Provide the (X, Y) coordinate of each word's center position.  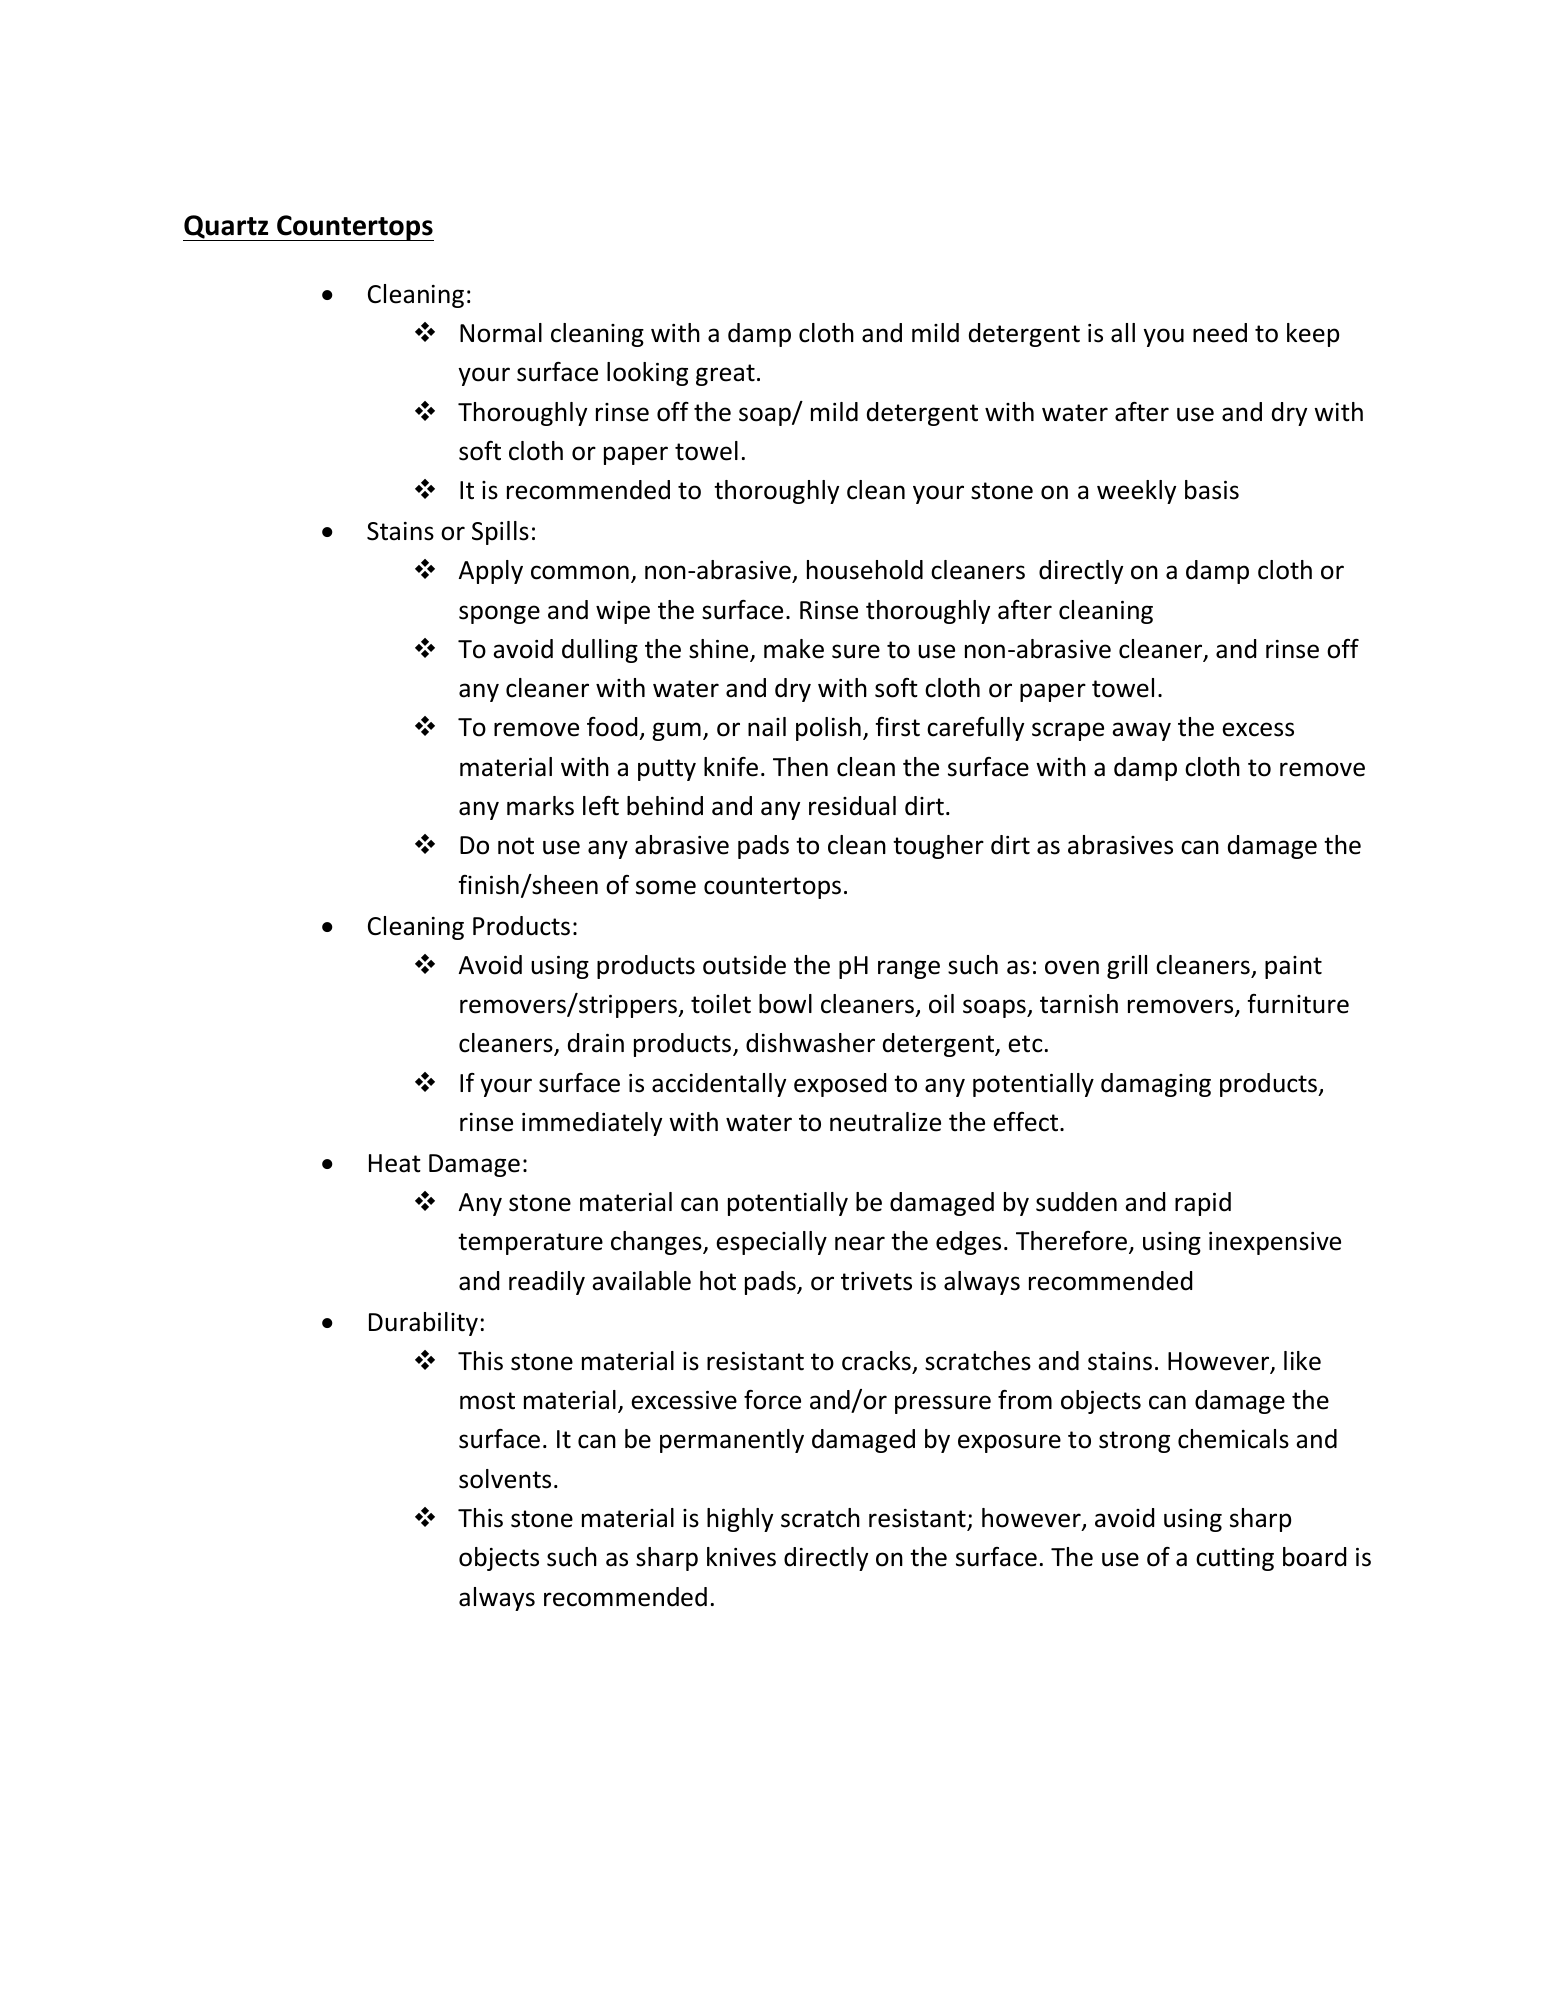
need (1220, 333)
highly (740, 1520)
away (1141, 731)
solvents (505, 1479)
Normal (501, 333)
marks (540, 806)
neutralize (885, 1122)
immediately (592, 1124)
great (725, 375)
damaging (1156, 1085)
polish (828, 729)
